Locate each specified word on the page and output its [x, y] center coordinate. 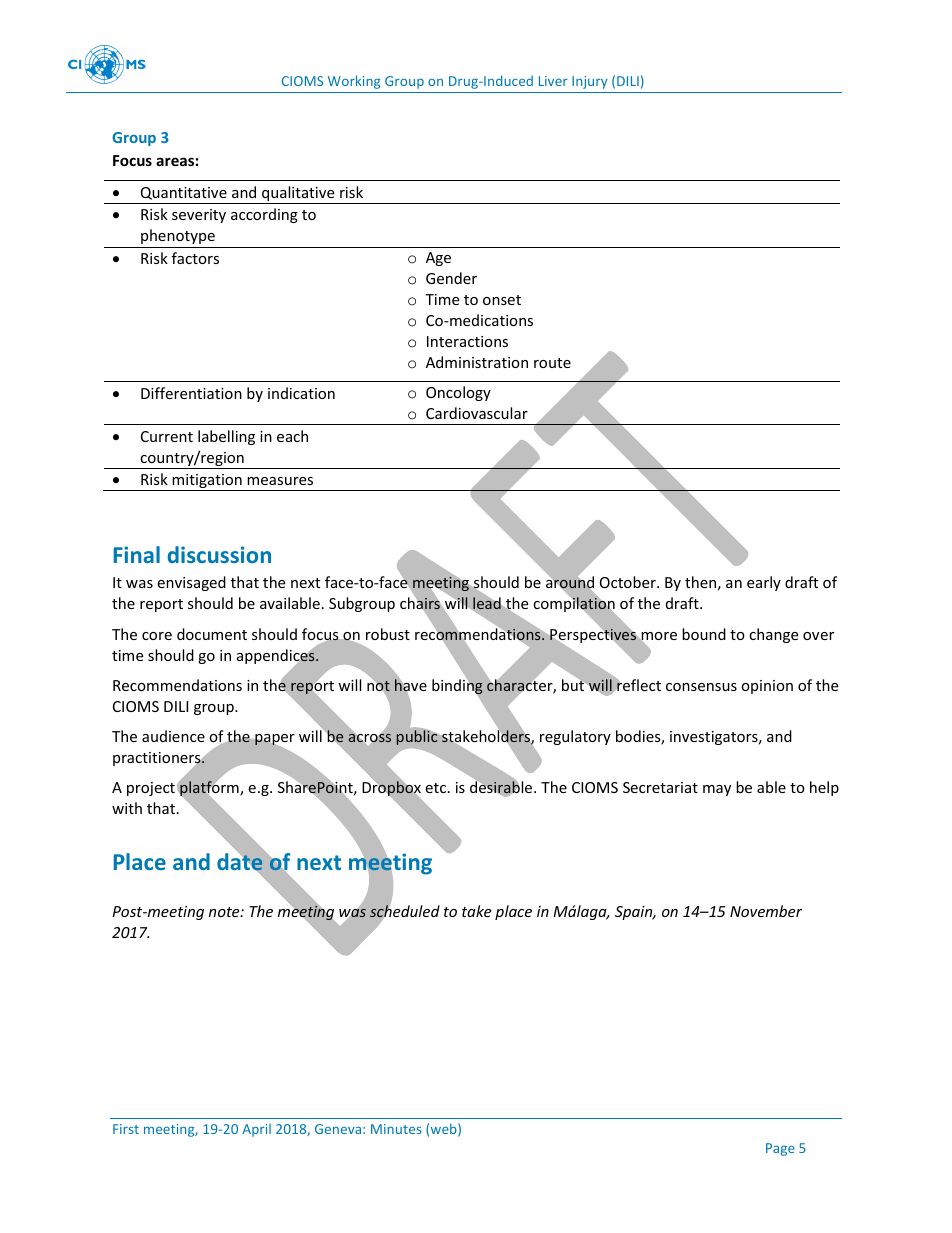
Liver [553, 81]
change [773, 635]
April [256, 1130]
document [212, 634]
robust [388, 634]
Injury [590, 82]
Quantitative [184, 193]
